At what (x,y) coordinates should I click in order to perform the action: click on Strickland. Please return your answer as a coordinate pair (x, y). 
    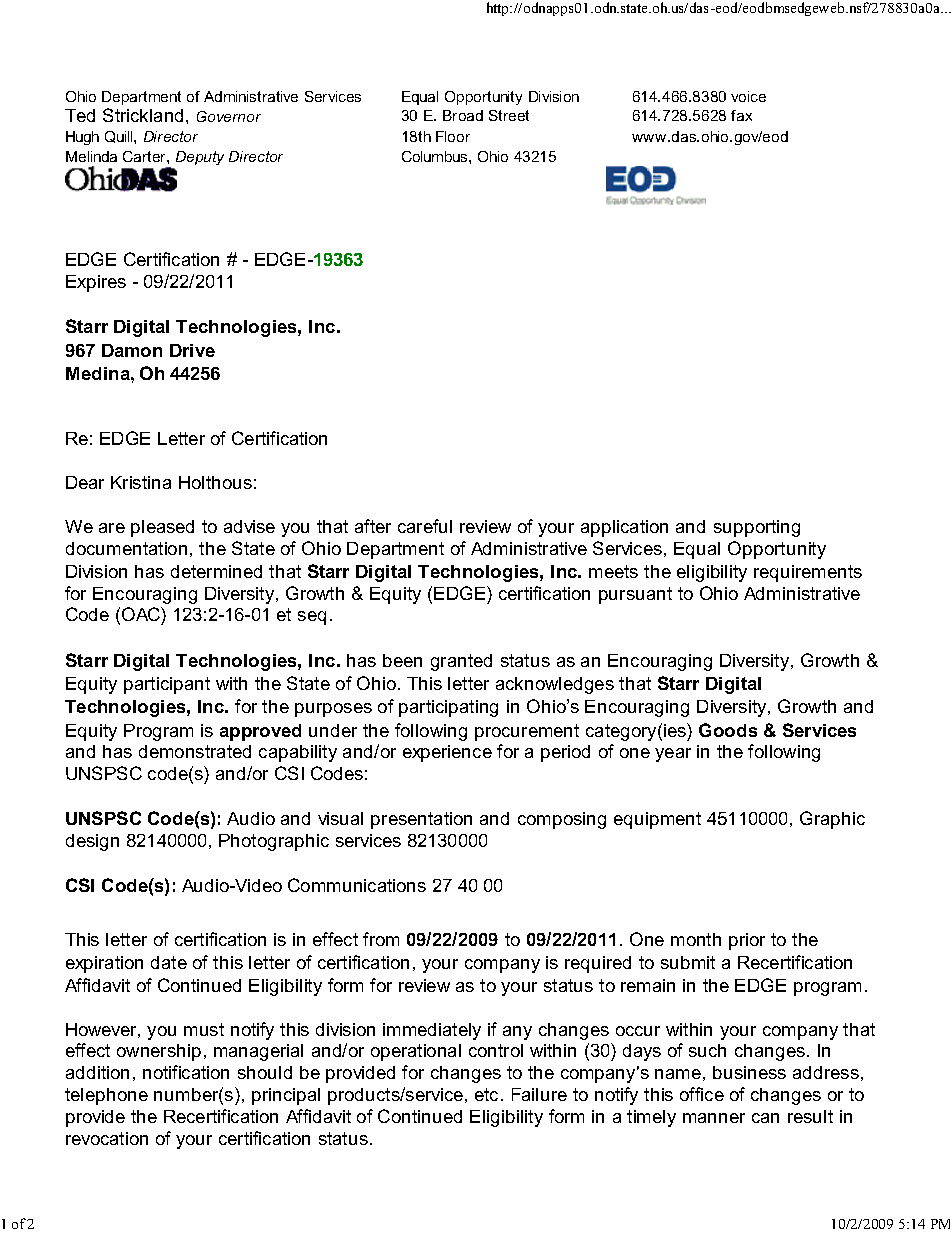
    Looking at the image, I should click on (143, 115).
